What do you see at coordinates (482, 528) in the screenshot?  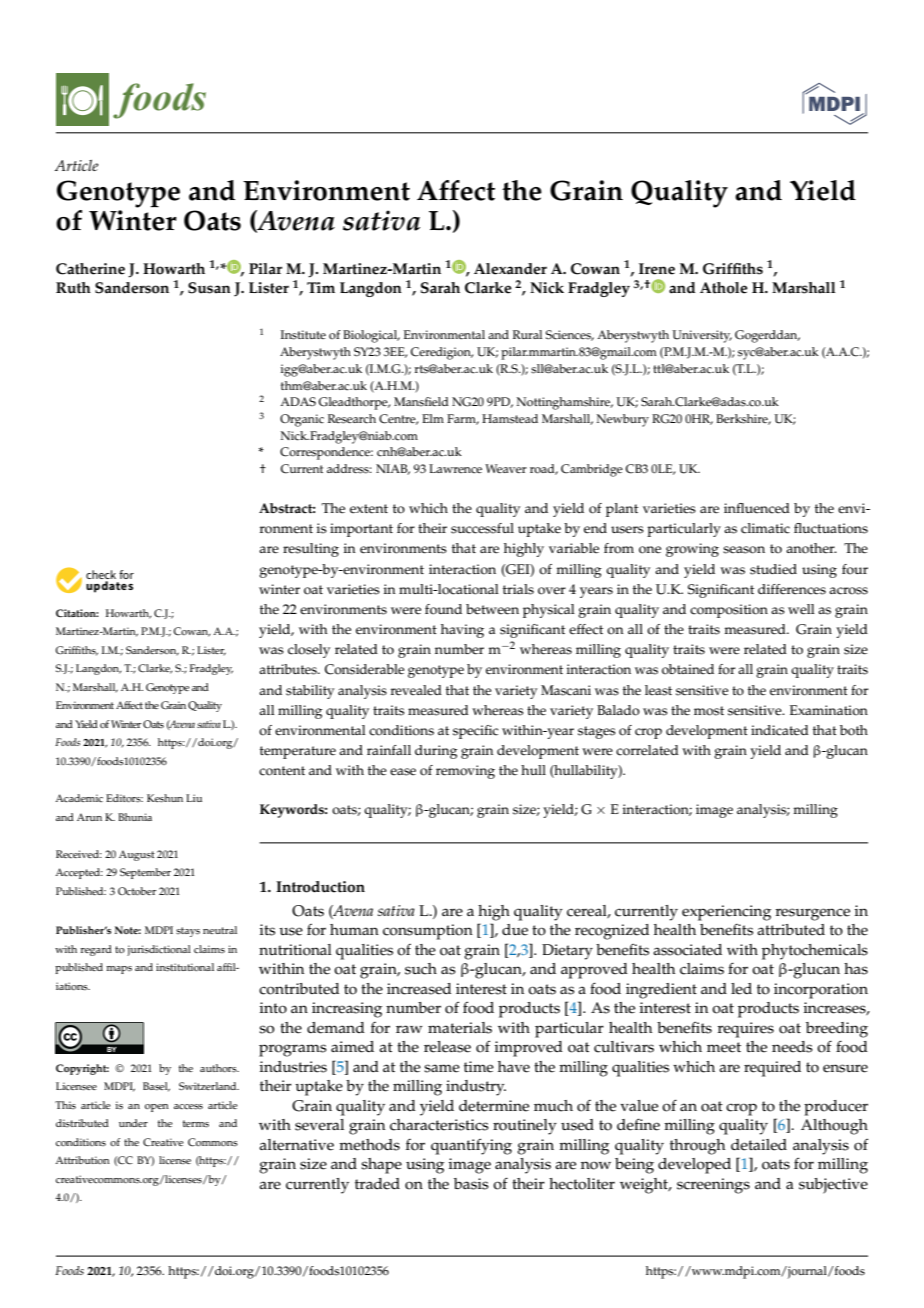 I see `successful` at bounding box center [482, 528].
